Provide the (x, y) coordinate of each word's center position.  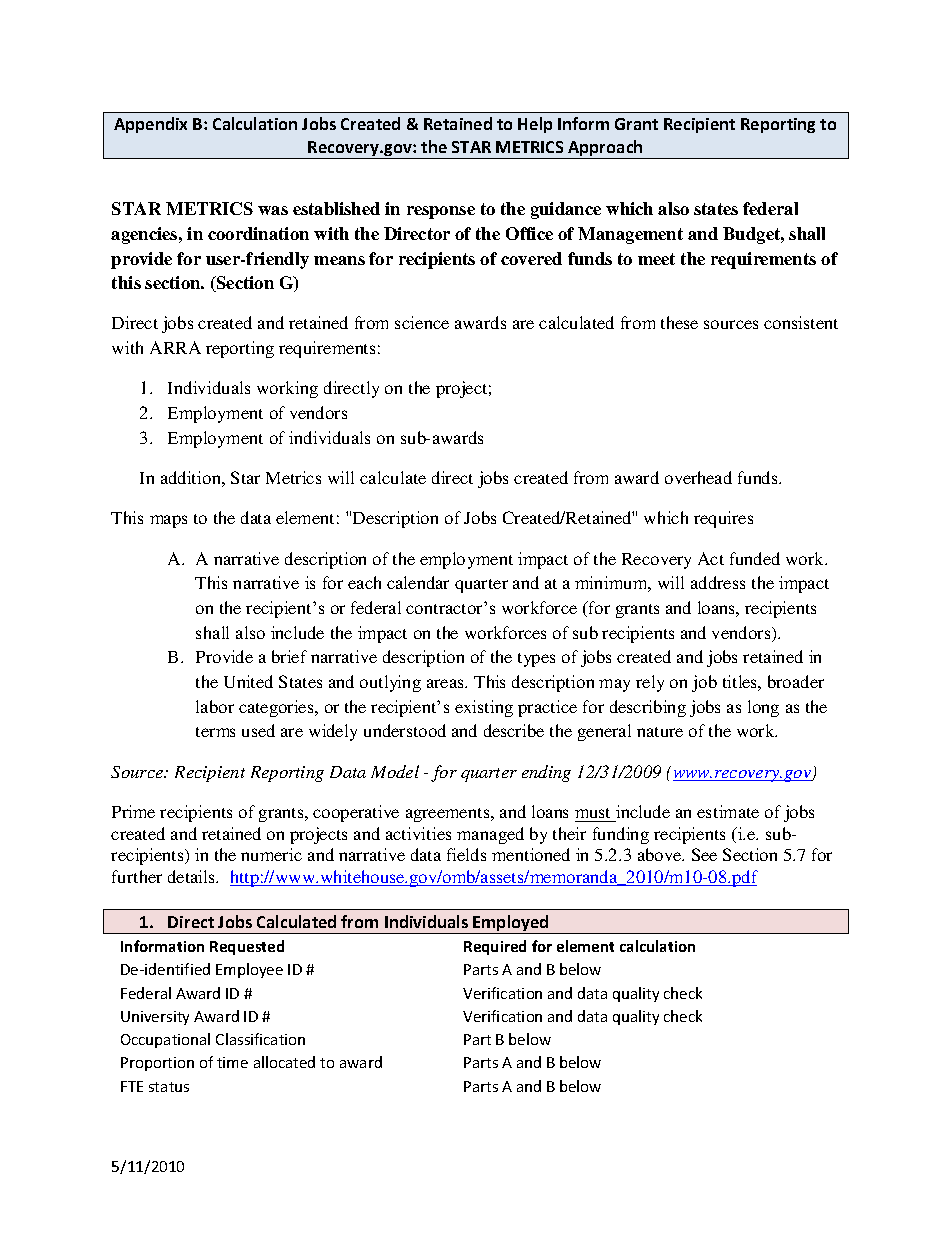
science (422, 322)
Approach (605, 149)
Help (535, 125)
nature (660, 732)
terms (215, 732)
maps (168, 521)
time (232, 1062)
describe (514, 730)
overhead (698, 477)
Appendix (150, 125)
